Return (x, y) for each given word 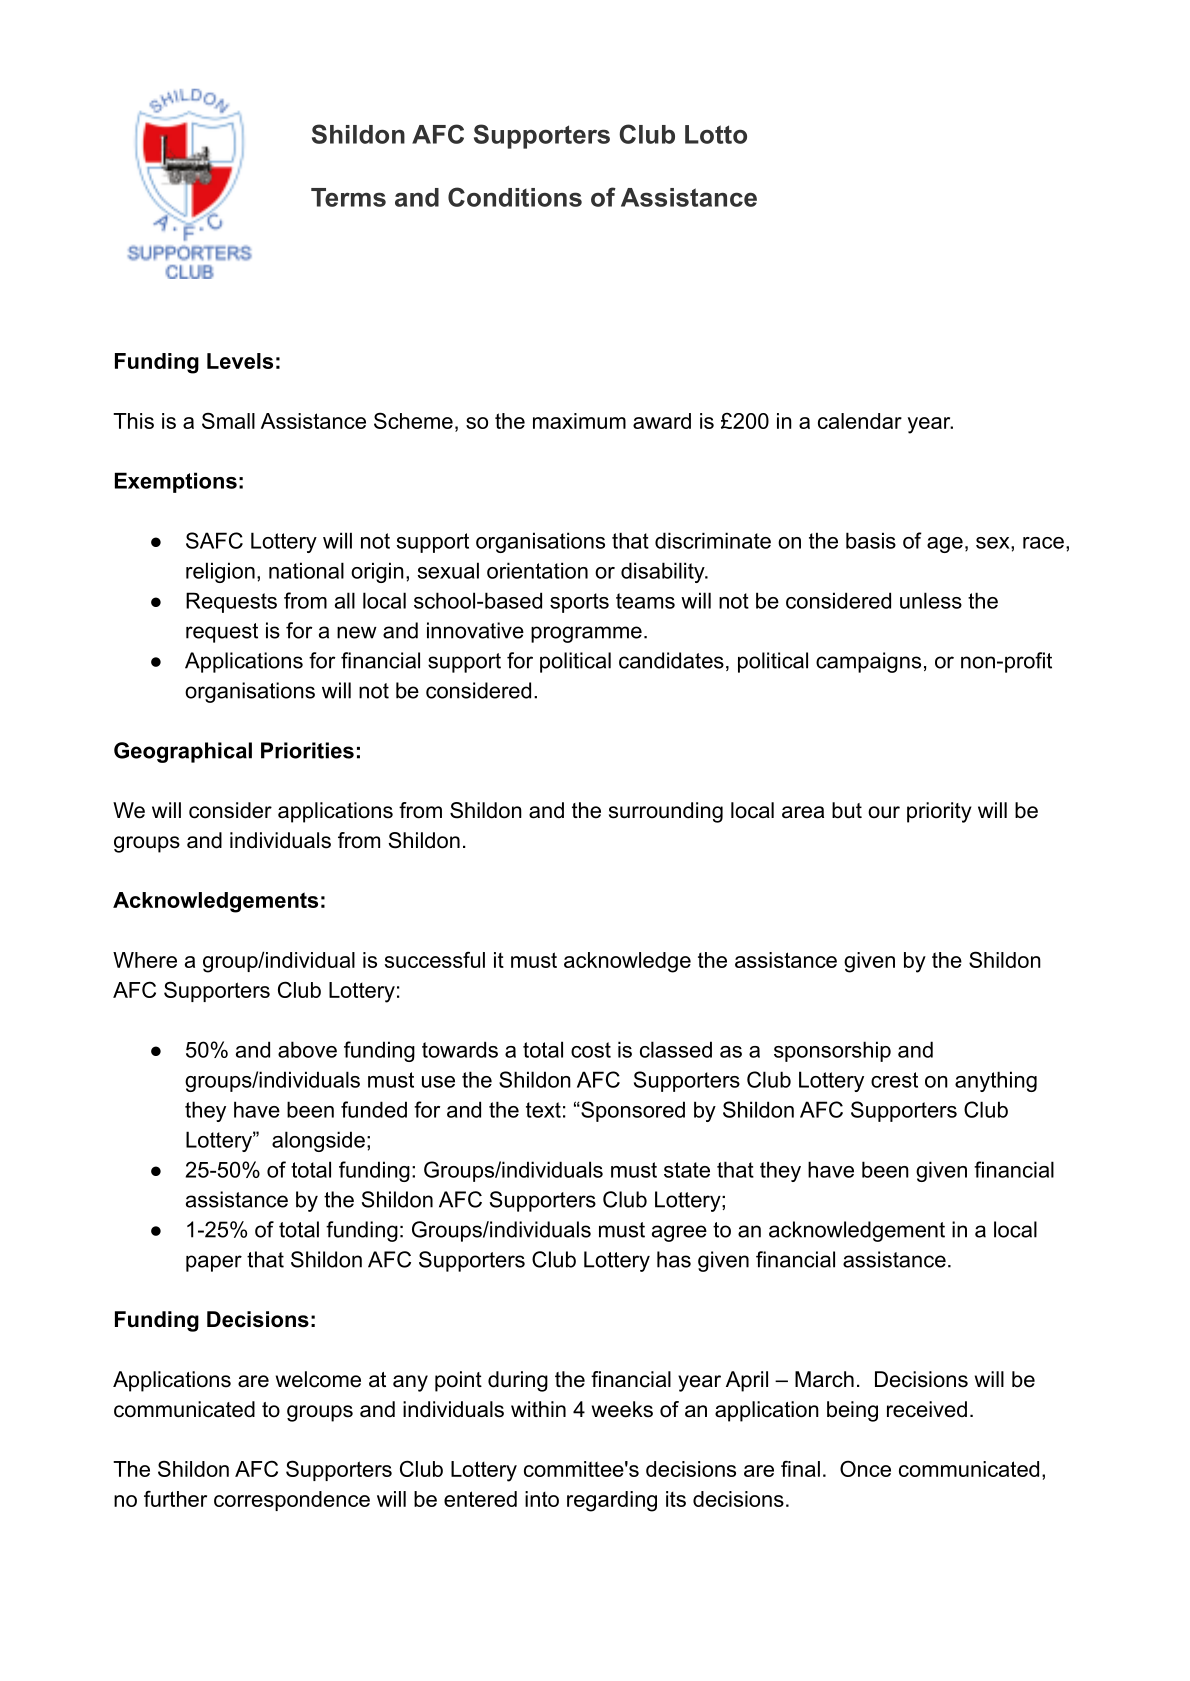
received (927, 1409)
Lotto (716, 134)
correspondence (292, 1501)
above (307, 1049)
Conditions (515, 197)
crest (894, 1080)
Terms (348, 197)
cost (591, 1050)
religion (220, 572)
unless (931, 600)
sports (579, 603)
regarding (612, 1501)
